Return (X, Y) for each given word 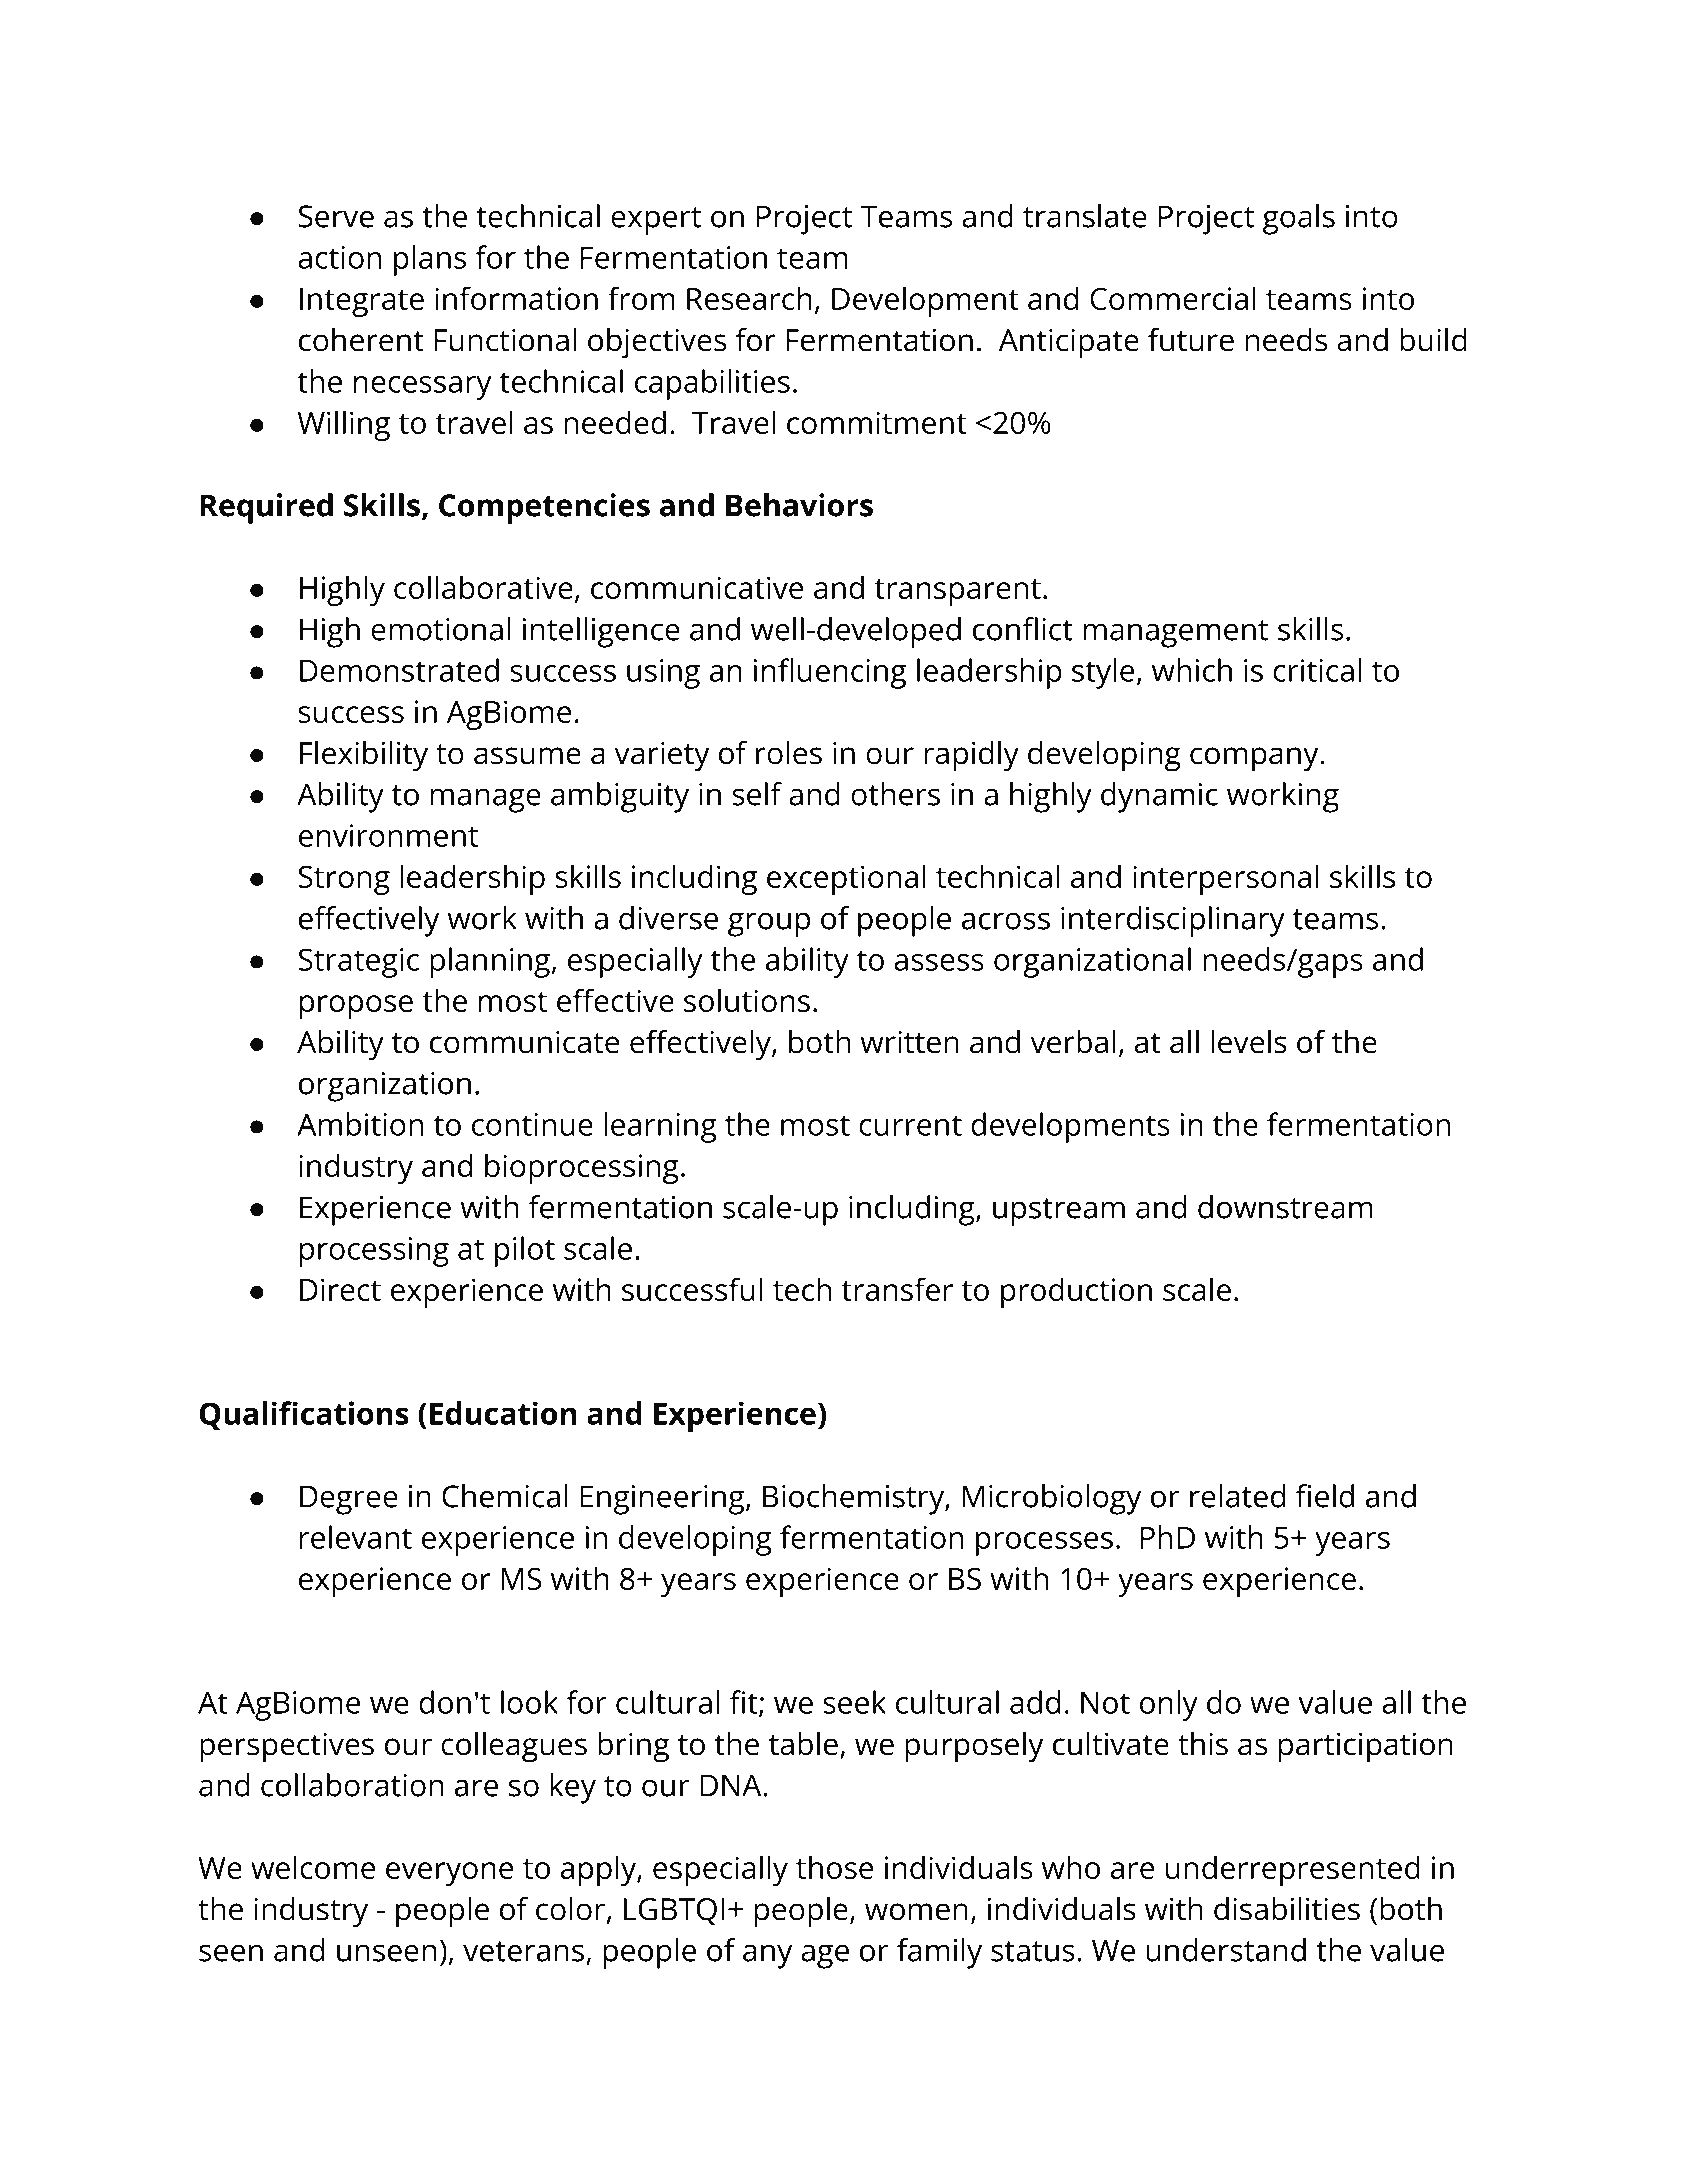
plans (430, 260)
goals (1299, 219)
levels (1249, 1042)
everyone (449, 1874)
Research (749, 298)
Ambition (360, 1124)
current (910, 1125)
